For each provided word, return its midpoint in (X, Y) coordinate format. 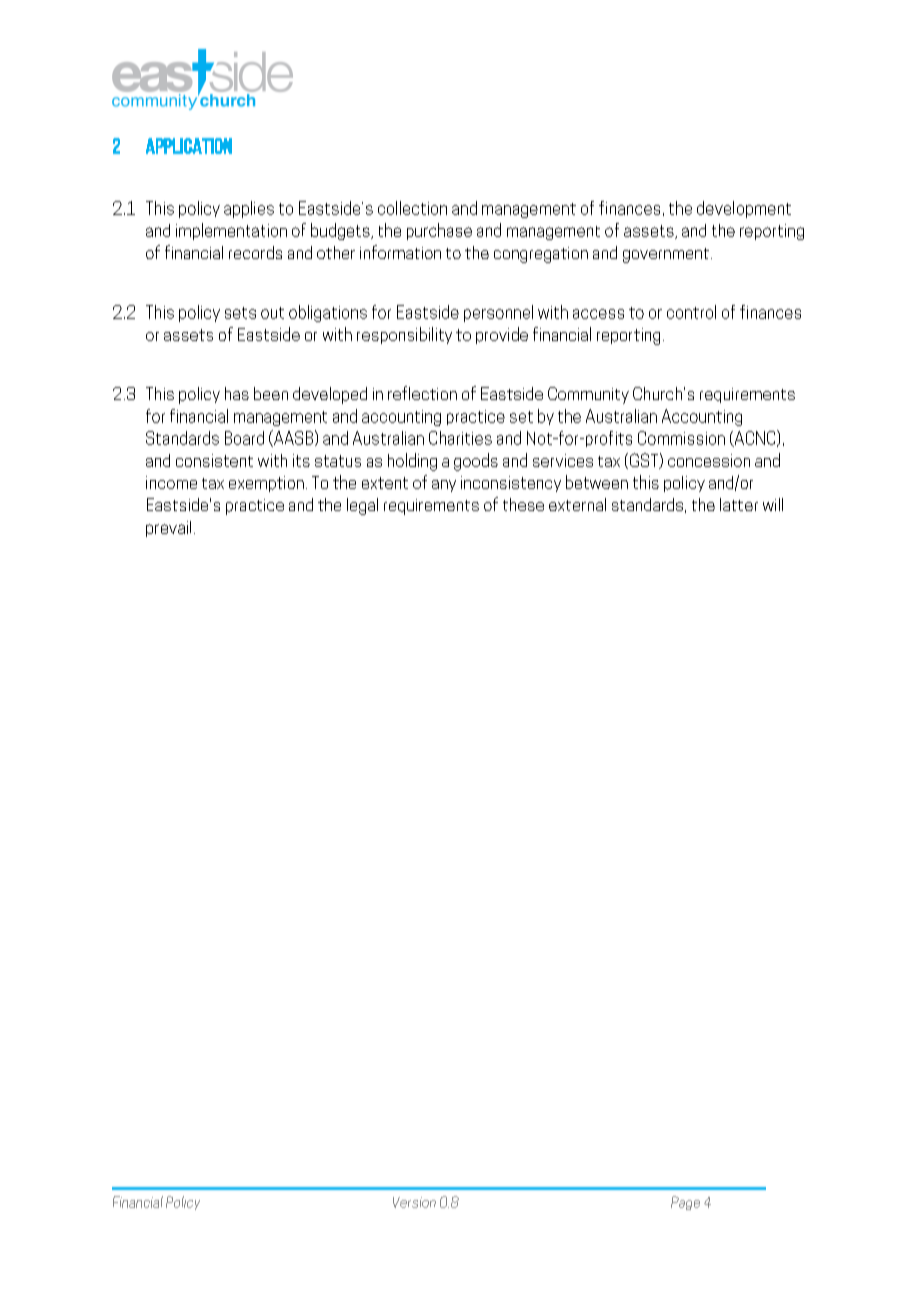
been (271, 393)
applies (249, 209)
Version (414, 1202)
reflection (422, 393)
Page (685, 1203)
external (577, 504)
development (744, 209)
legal (362, 506)
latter (739, 504)
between (597, 482)
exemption (266, 484)
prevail (168, 529)
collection (412, 208)
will (773, 504)
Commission (681, 438)
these (523, 504)
